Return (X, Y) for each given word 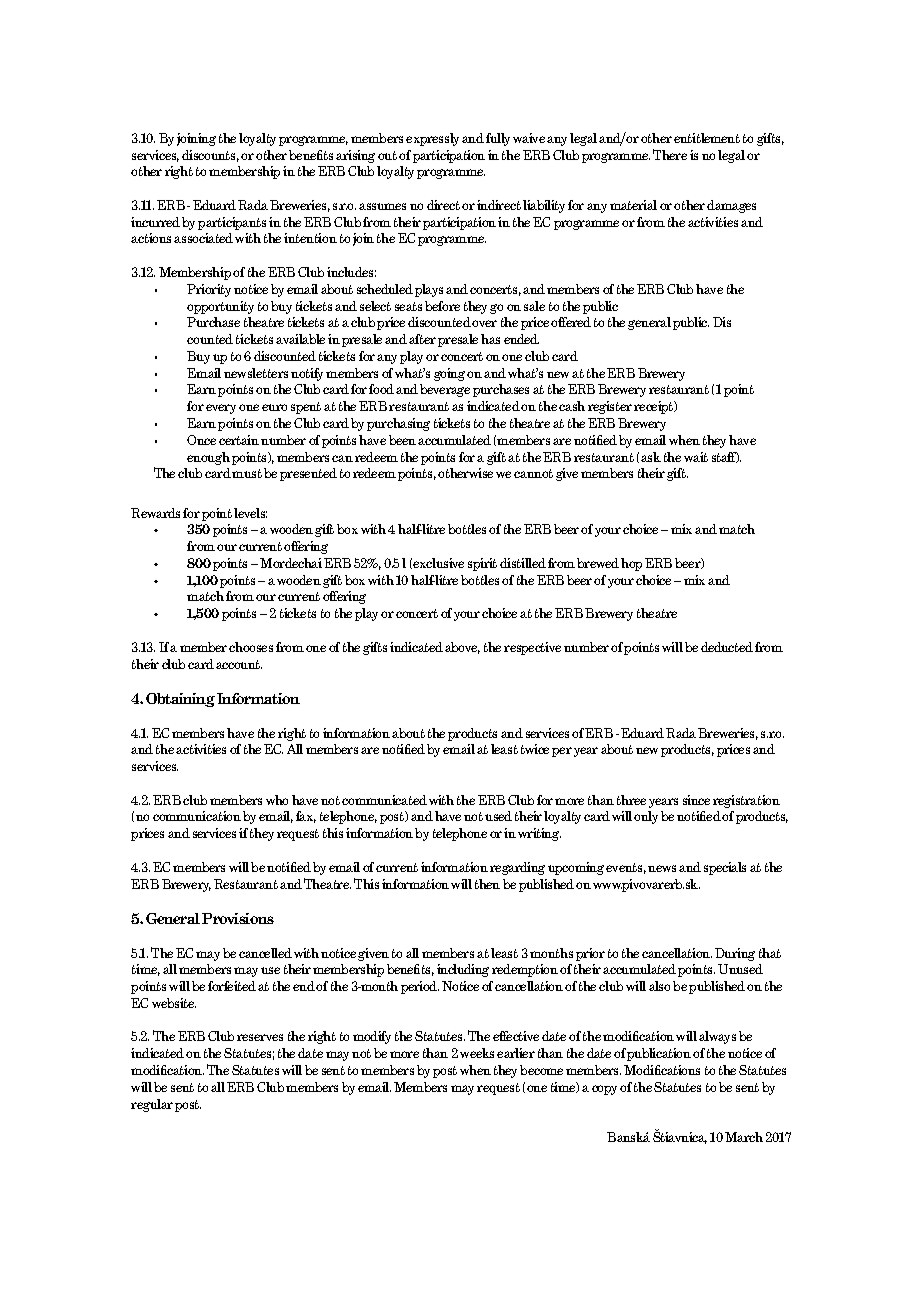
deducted (727, 647)
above (462, 648)
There (670, 154)
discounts (210, 156)
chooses (251, 647)
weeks (477, 1053)
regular (152, 1105)
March (744, 1137)
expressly (432, 139)
